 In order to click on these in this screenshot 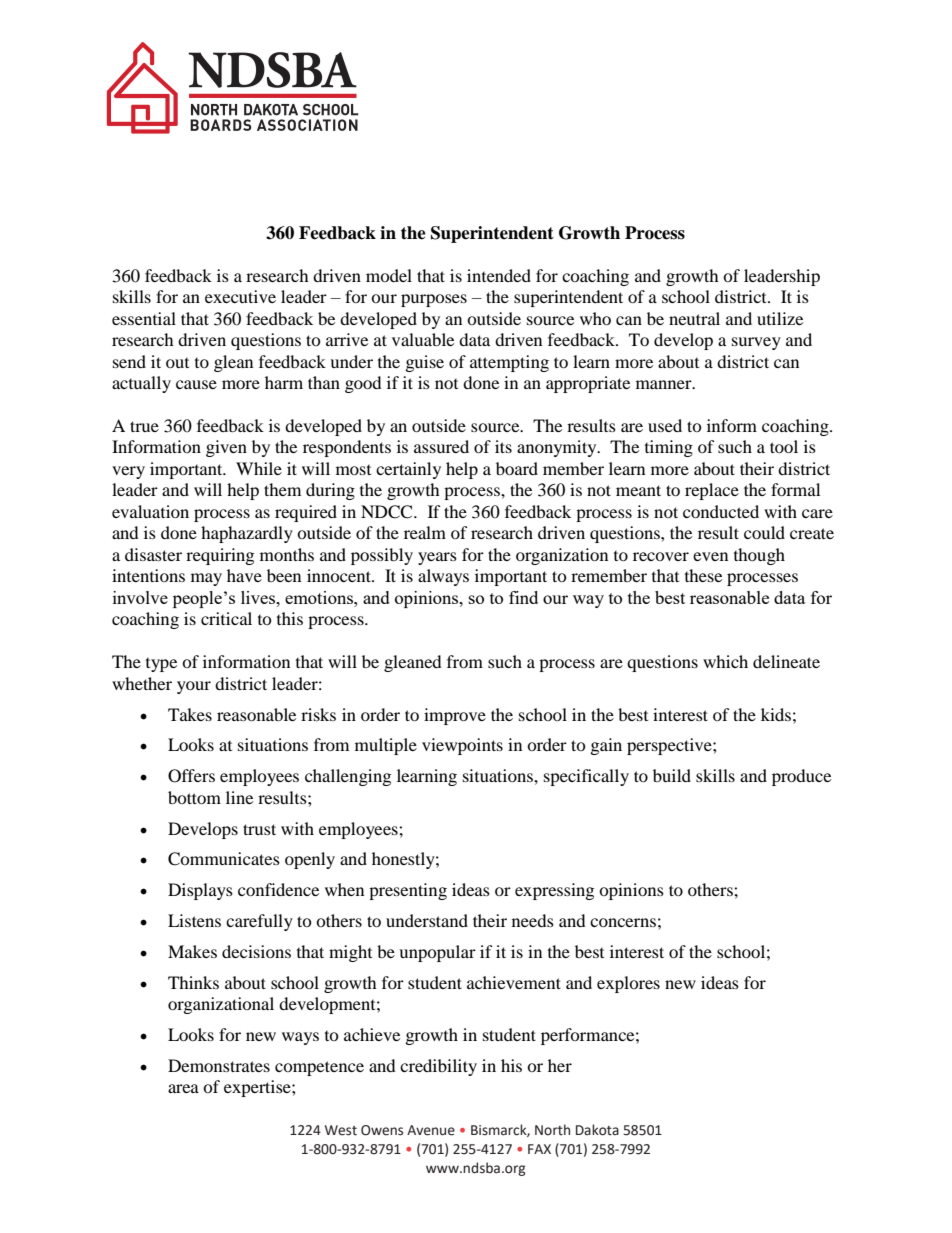, I will do `click(703, 575)`.
